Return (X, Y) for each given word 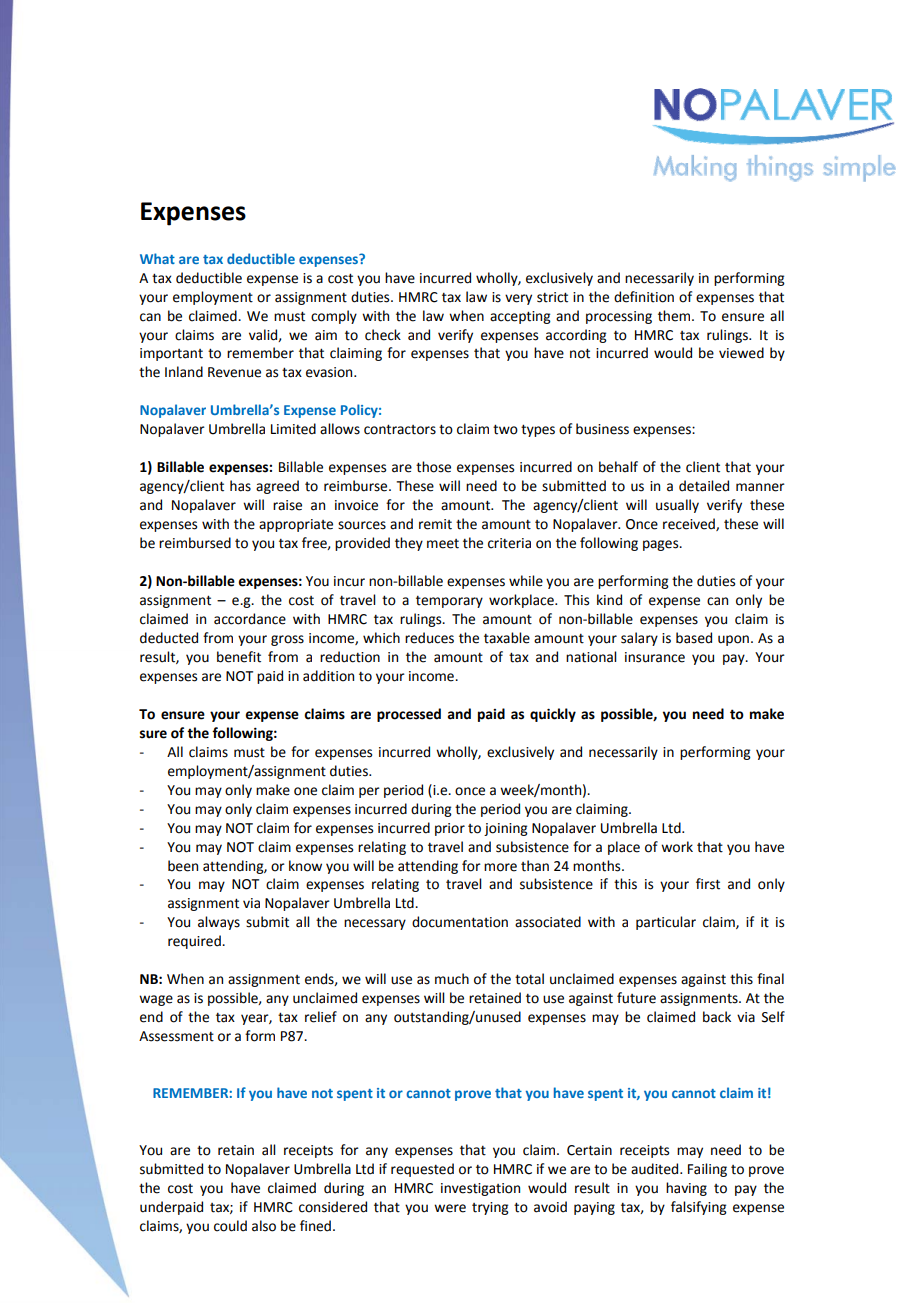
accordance (250, 619)
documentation (460, 922)
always (219, 923)
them (675, 316)
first (708, 884)
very (518, 299)
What (157, 258)
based (694, 638)
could (230, 1226)
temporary (449, 602)
